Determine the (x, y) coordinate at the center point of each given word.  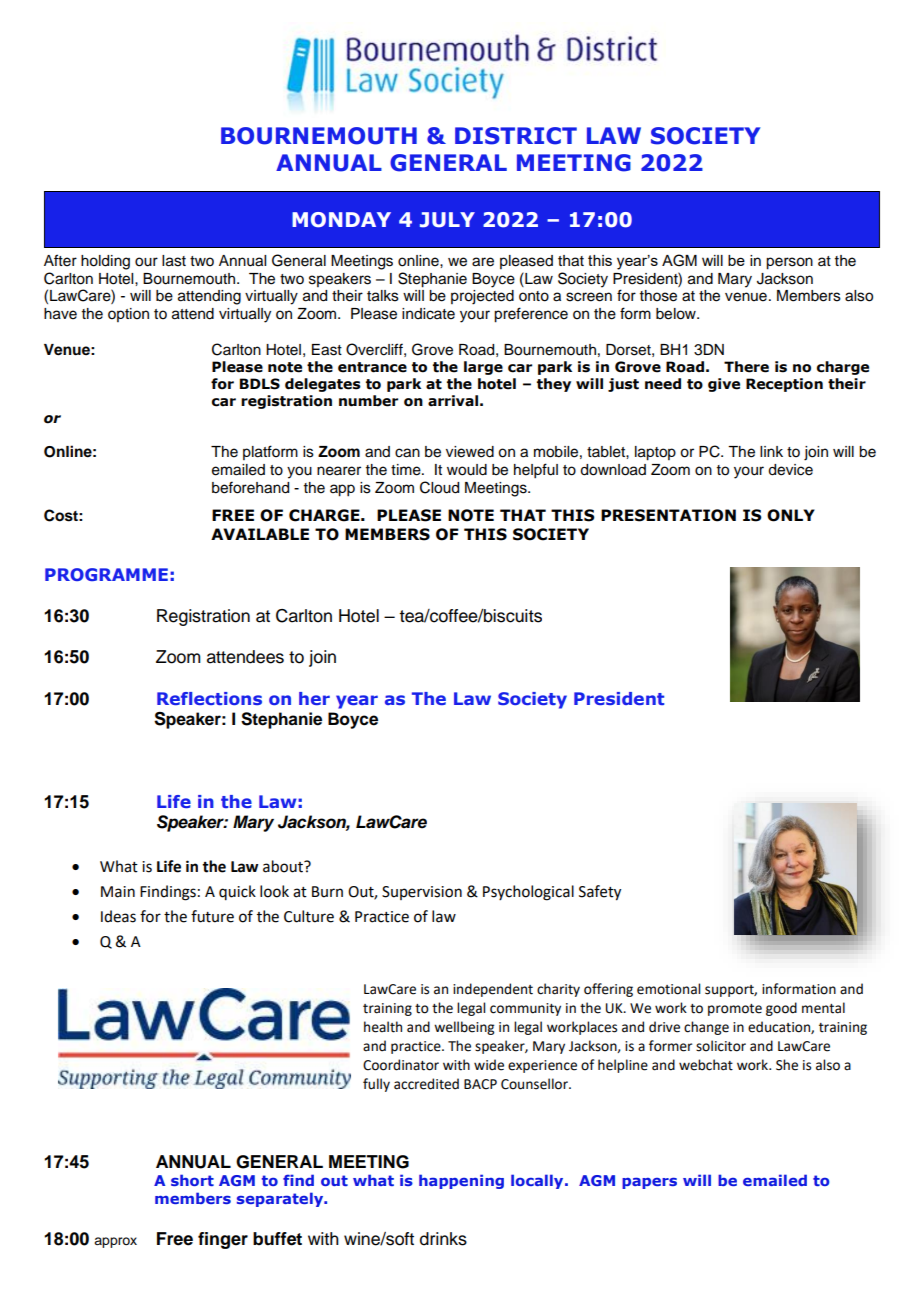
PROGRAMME (106, 574)
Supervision (422, 893)
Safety (600, 893)
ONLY (791, 515)
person (789, 263)
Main (118, 892)
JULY (447, 220)
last (174, 261)
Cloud (439, 487)
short (192, 1180)
